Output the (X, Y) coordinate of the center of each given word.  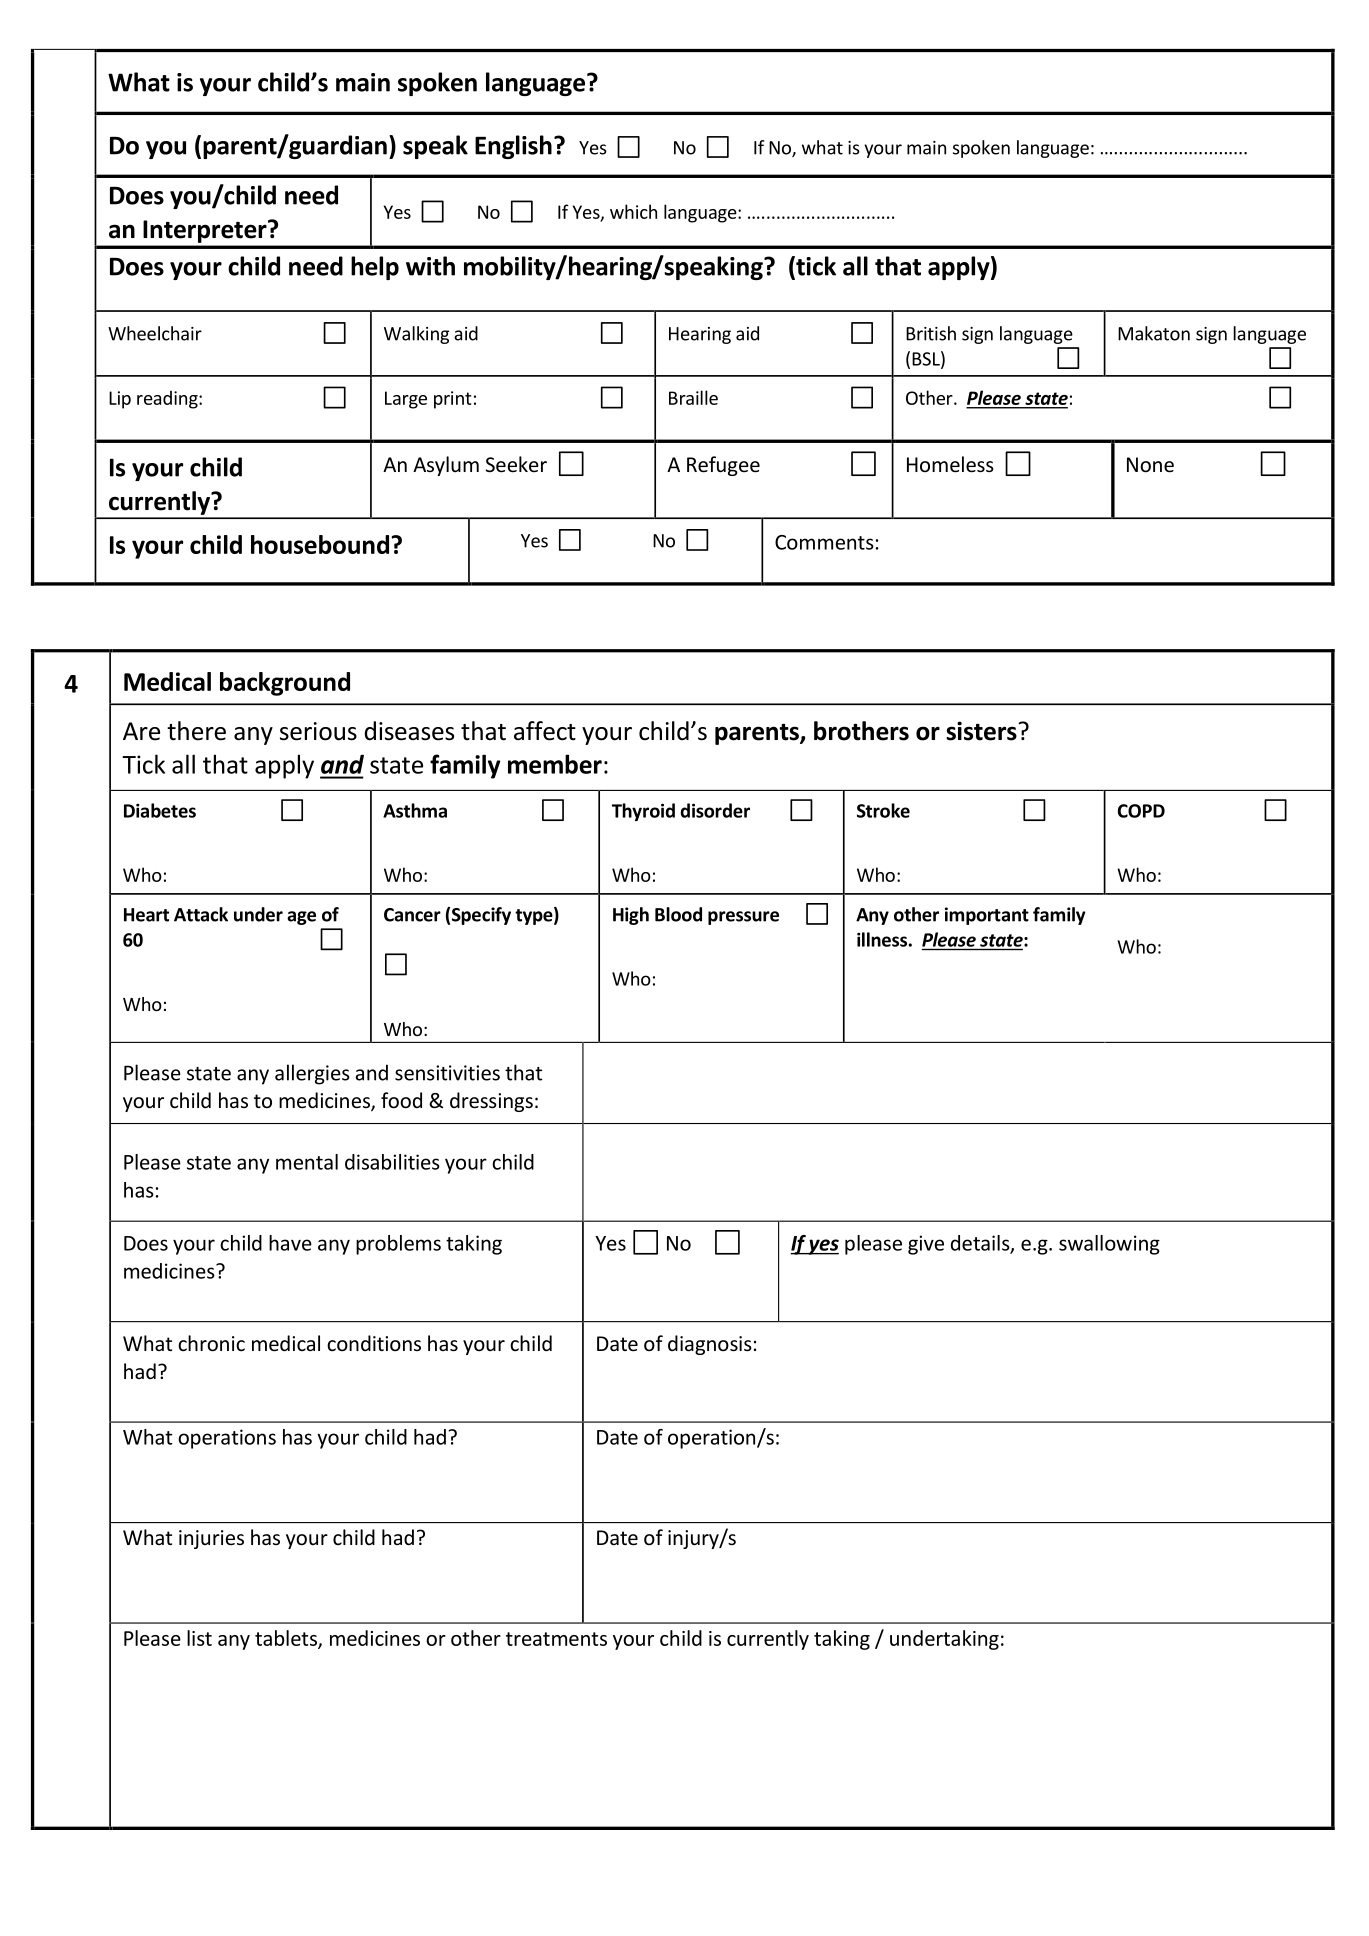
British (931, 333)
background (285, 684)
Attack (201, 914)
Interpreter (206, 231)
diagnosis (710, 1345)
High (631, 916)
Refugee (723, 466)
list (199, 1638)
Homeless (950, 464)
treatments (556, 1639)
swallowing (1109, 1245)
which (633, 211)
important (987, 916)
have (290, 1243)
